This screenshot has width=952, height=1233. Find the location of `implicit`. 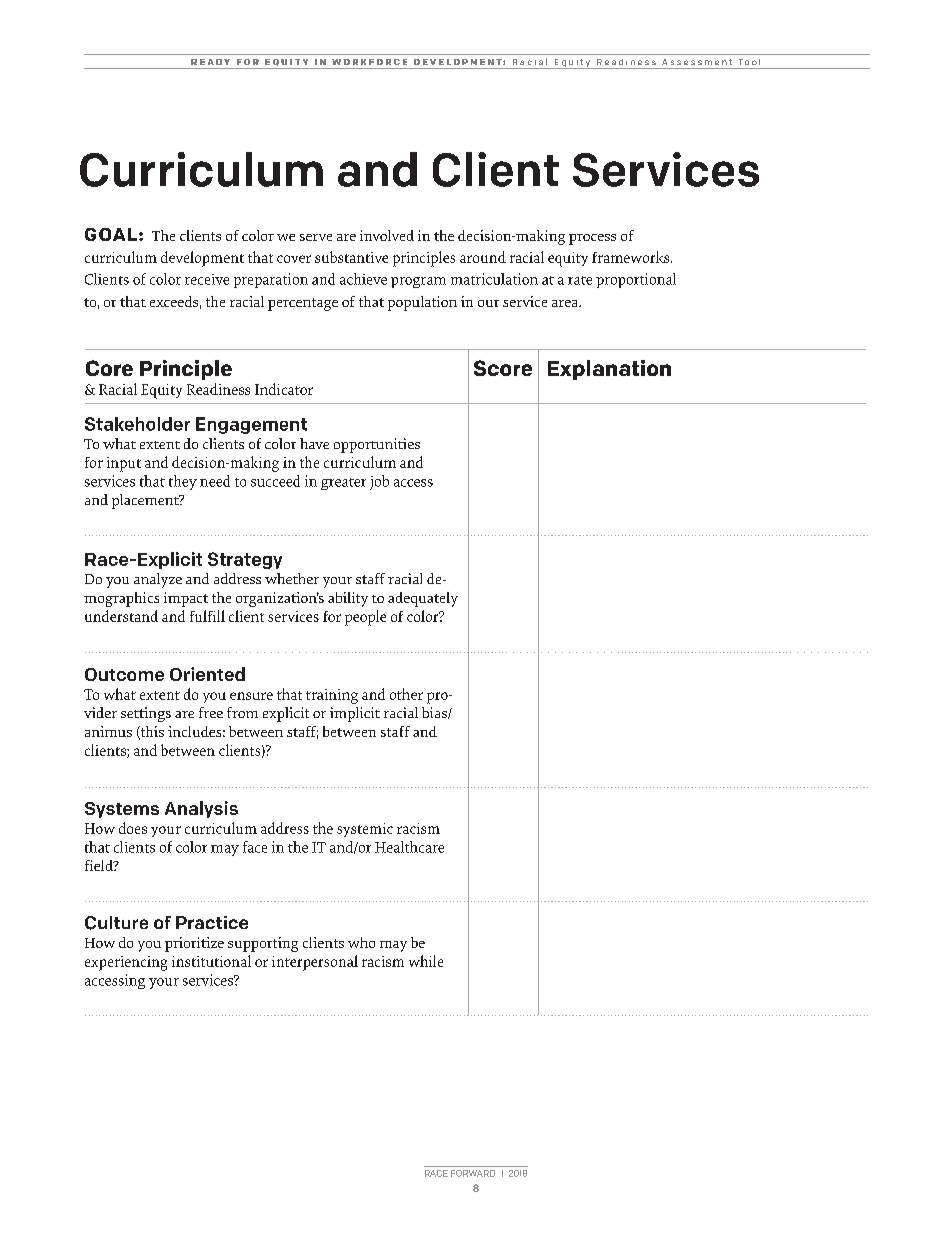

implicit is located at coordinates (355, 714).
